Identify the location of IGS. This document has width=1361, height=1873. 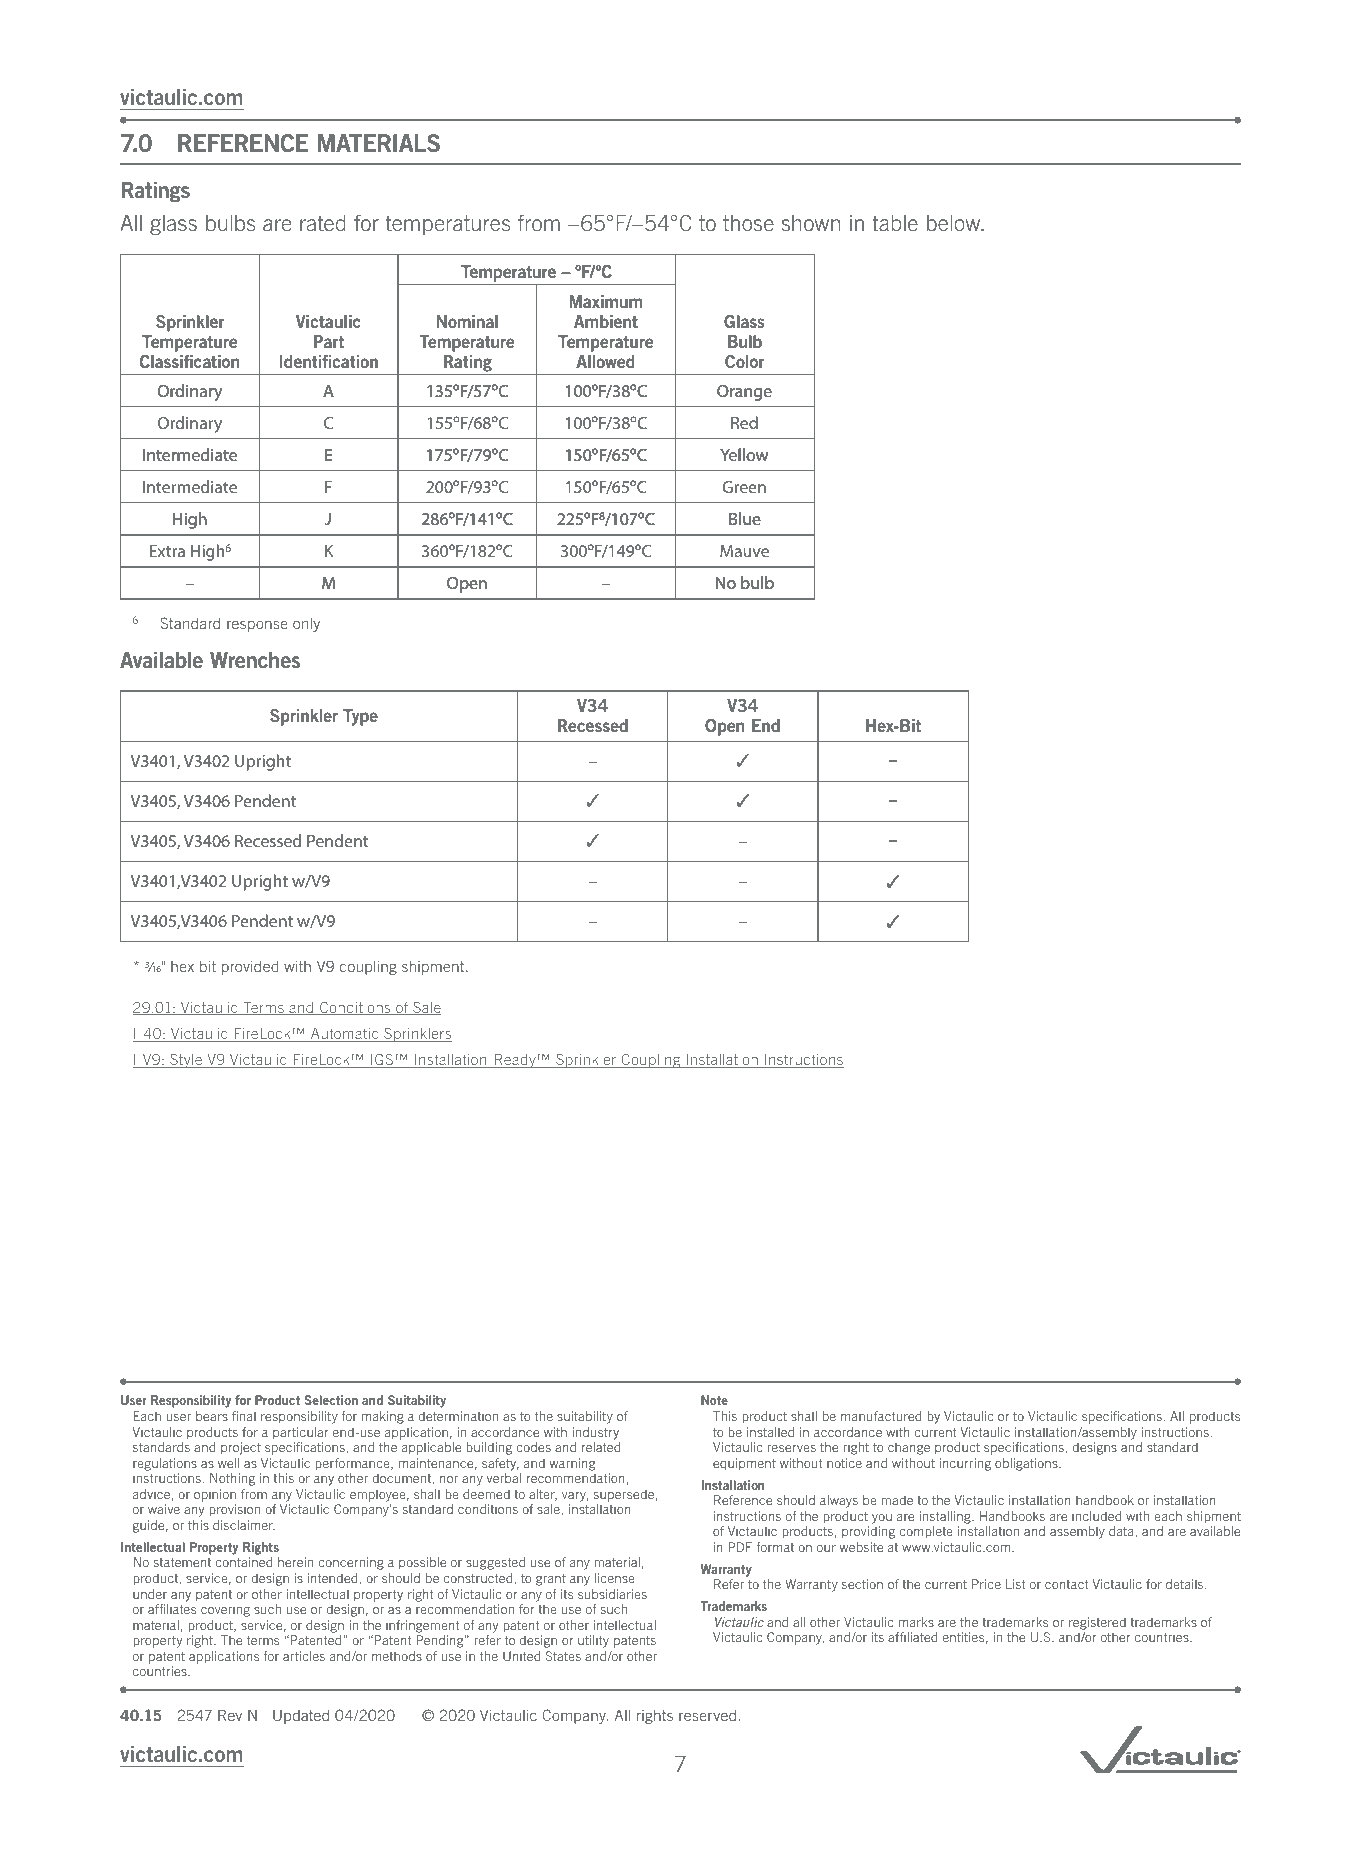
(382, 1060).
